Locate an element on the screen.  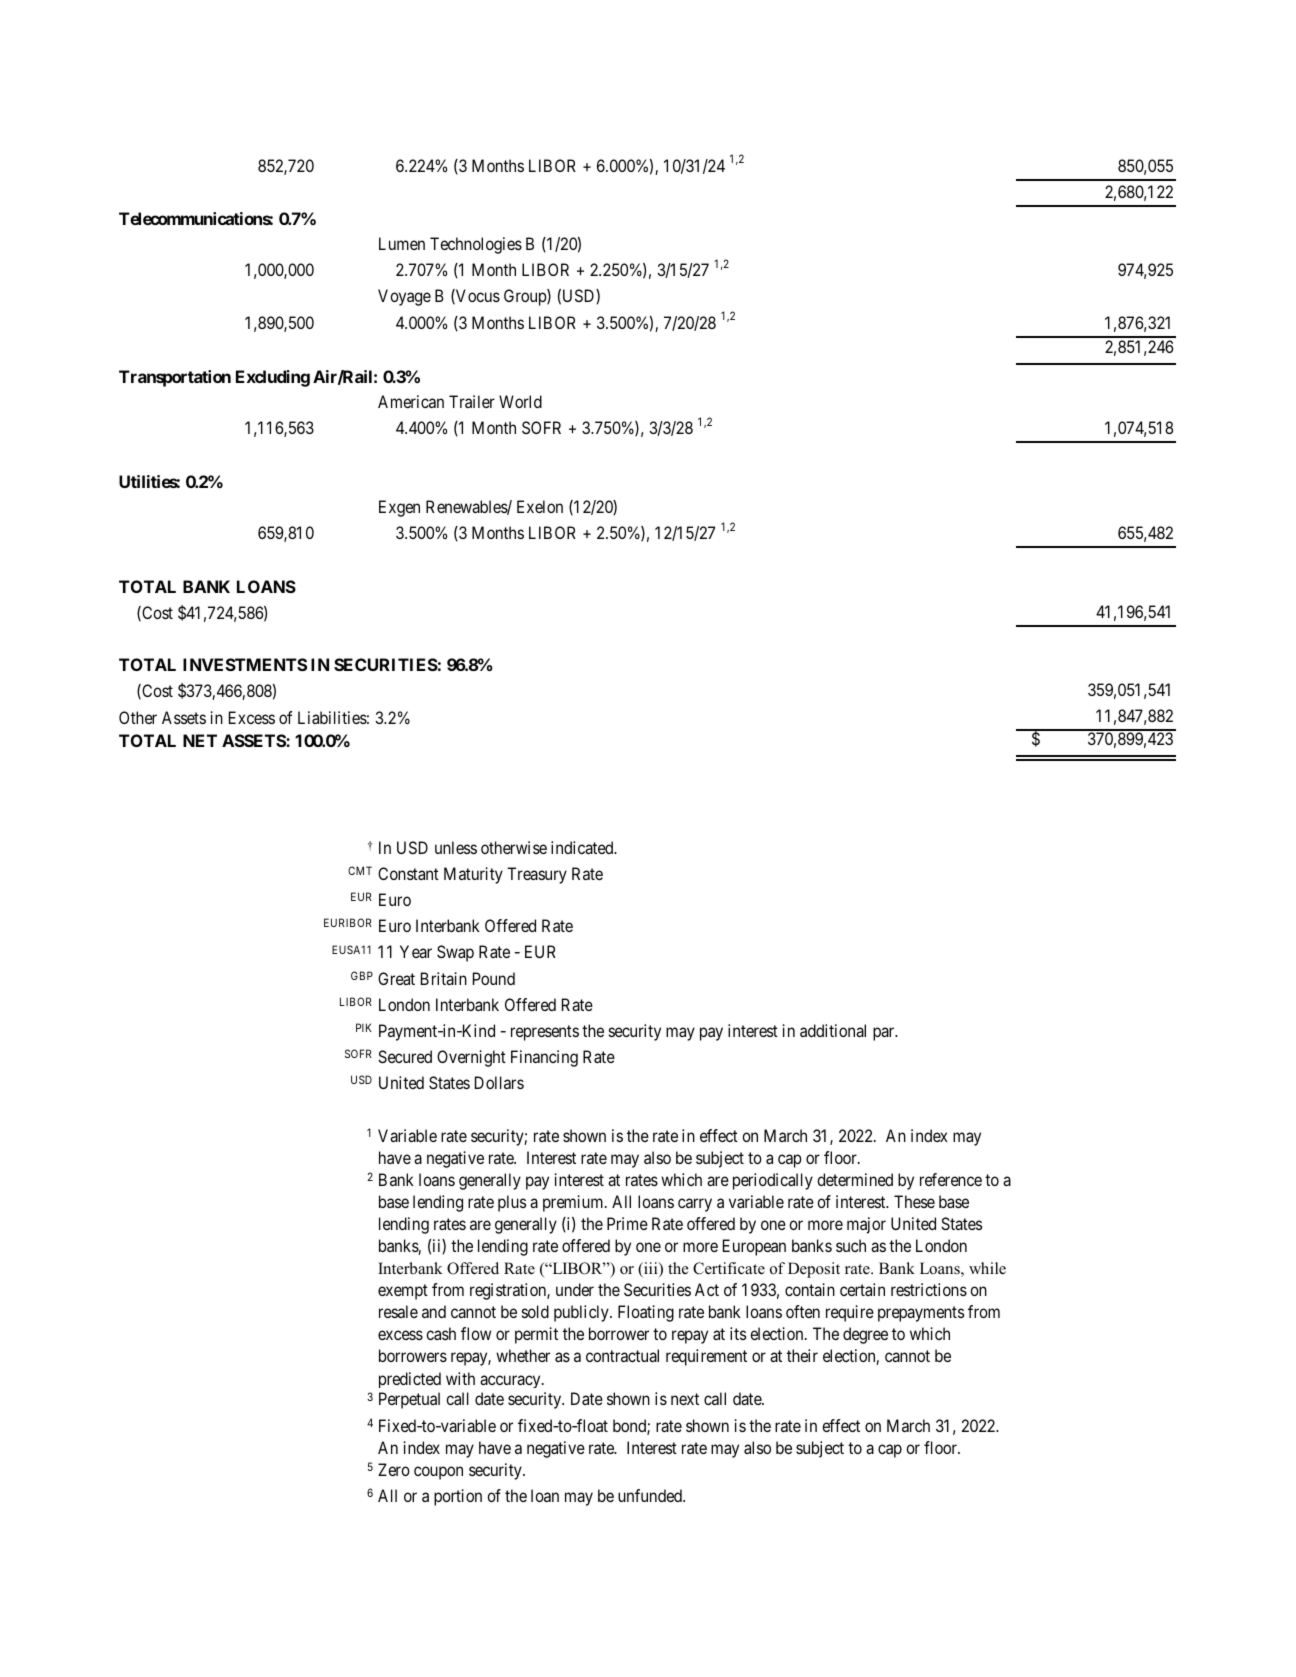
World is located at coordinates (520, 401).
